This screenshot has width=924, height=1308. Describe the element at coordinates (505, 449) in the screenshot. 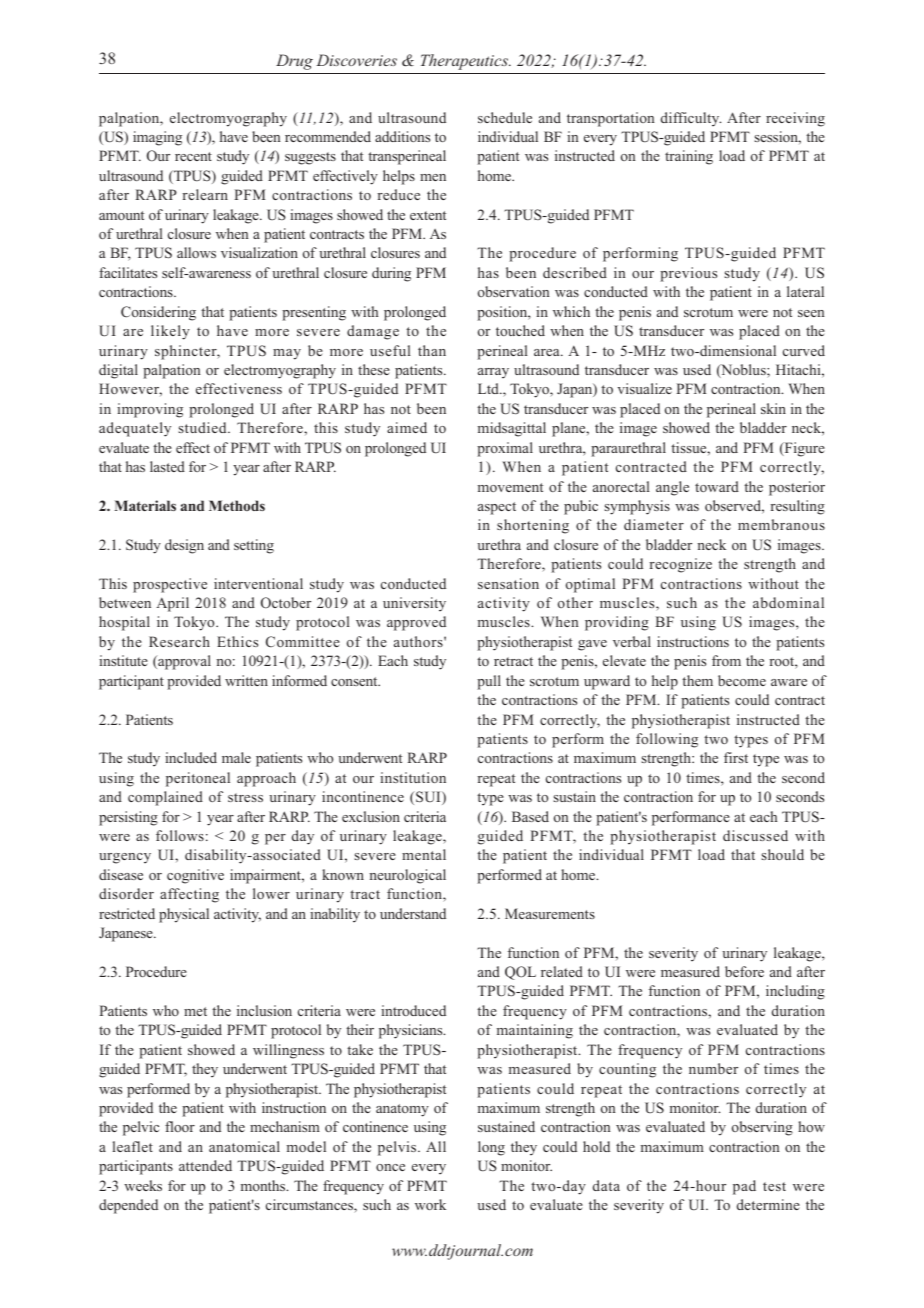

I see `proximal` at that location.
